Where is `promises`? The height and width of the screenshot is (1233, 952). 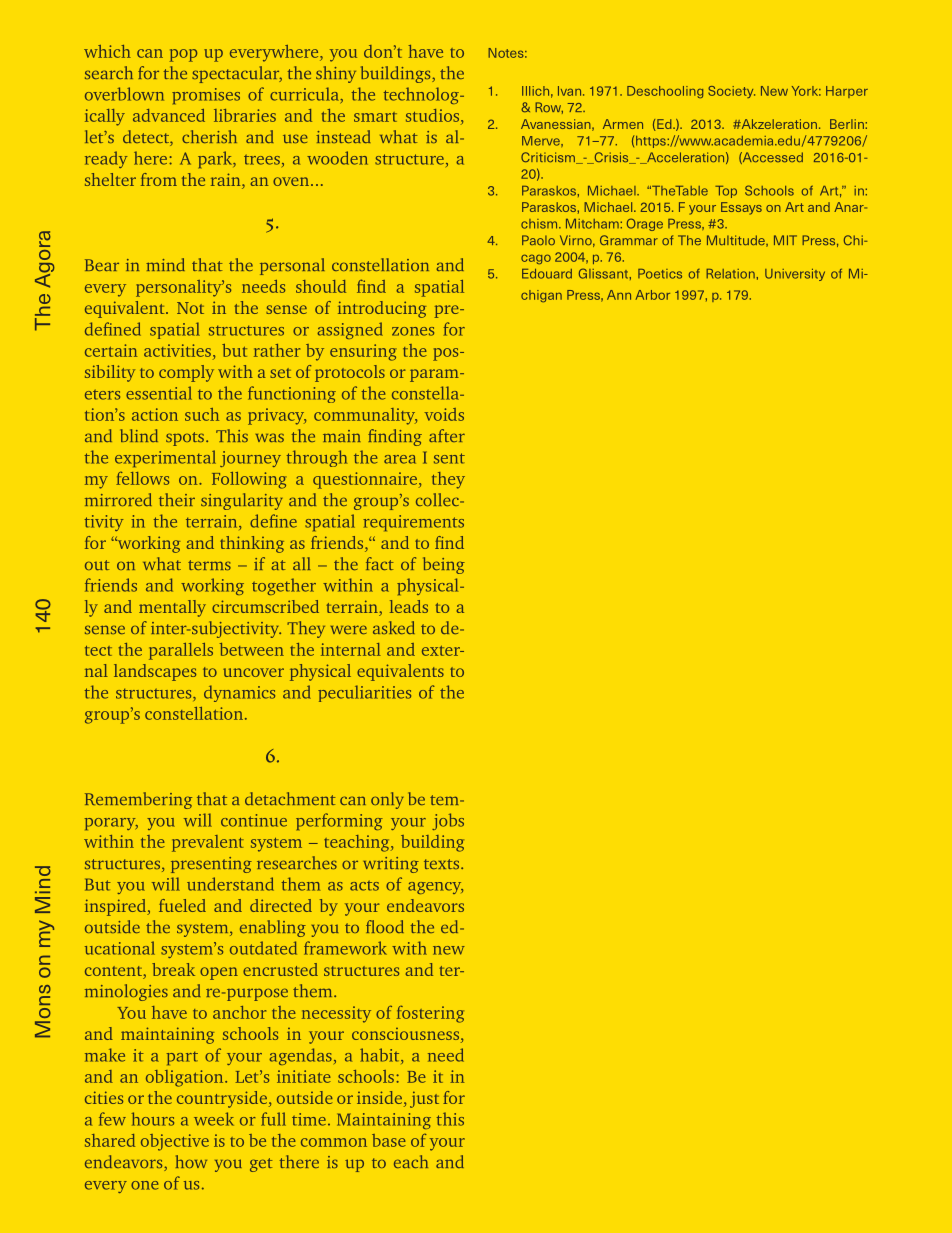 promises is located at coordinates (206, 96).
